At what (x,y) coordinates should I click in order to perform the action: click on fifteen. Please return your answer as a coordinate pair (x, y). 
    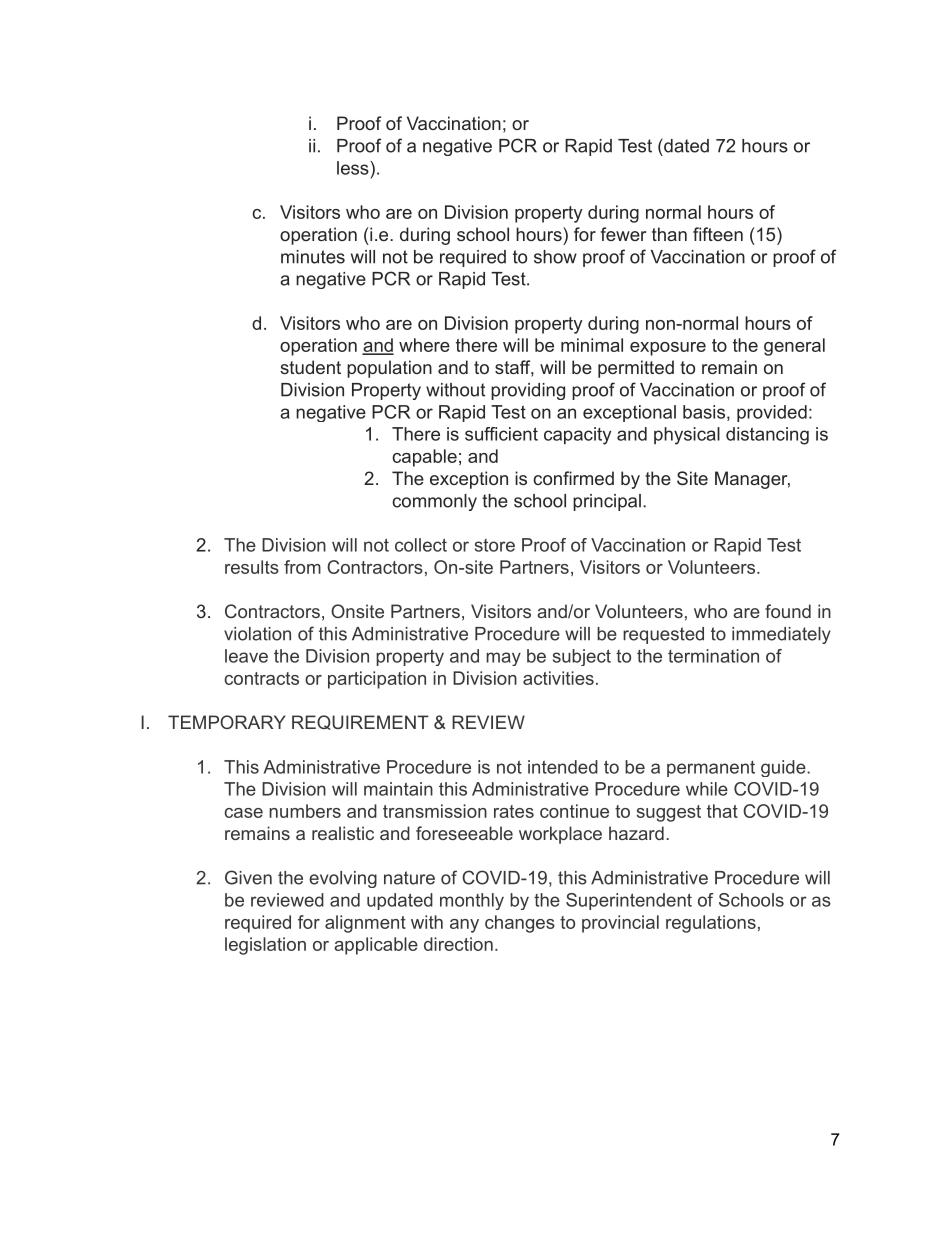
    Looking at the image, I should click on (718, 234).
